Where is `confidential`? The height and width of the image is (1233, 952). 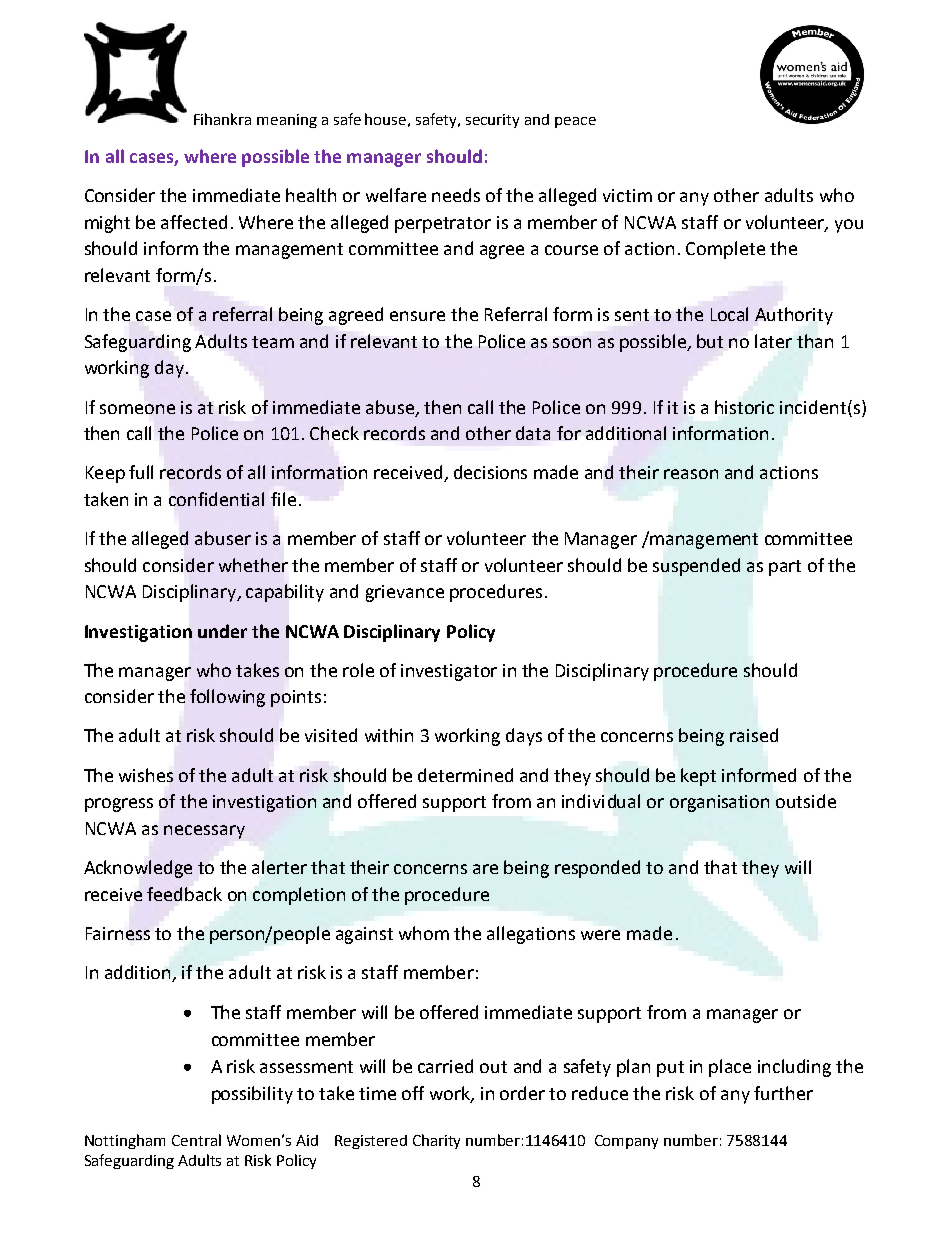 confidential is located at coordinates (216, 499).
